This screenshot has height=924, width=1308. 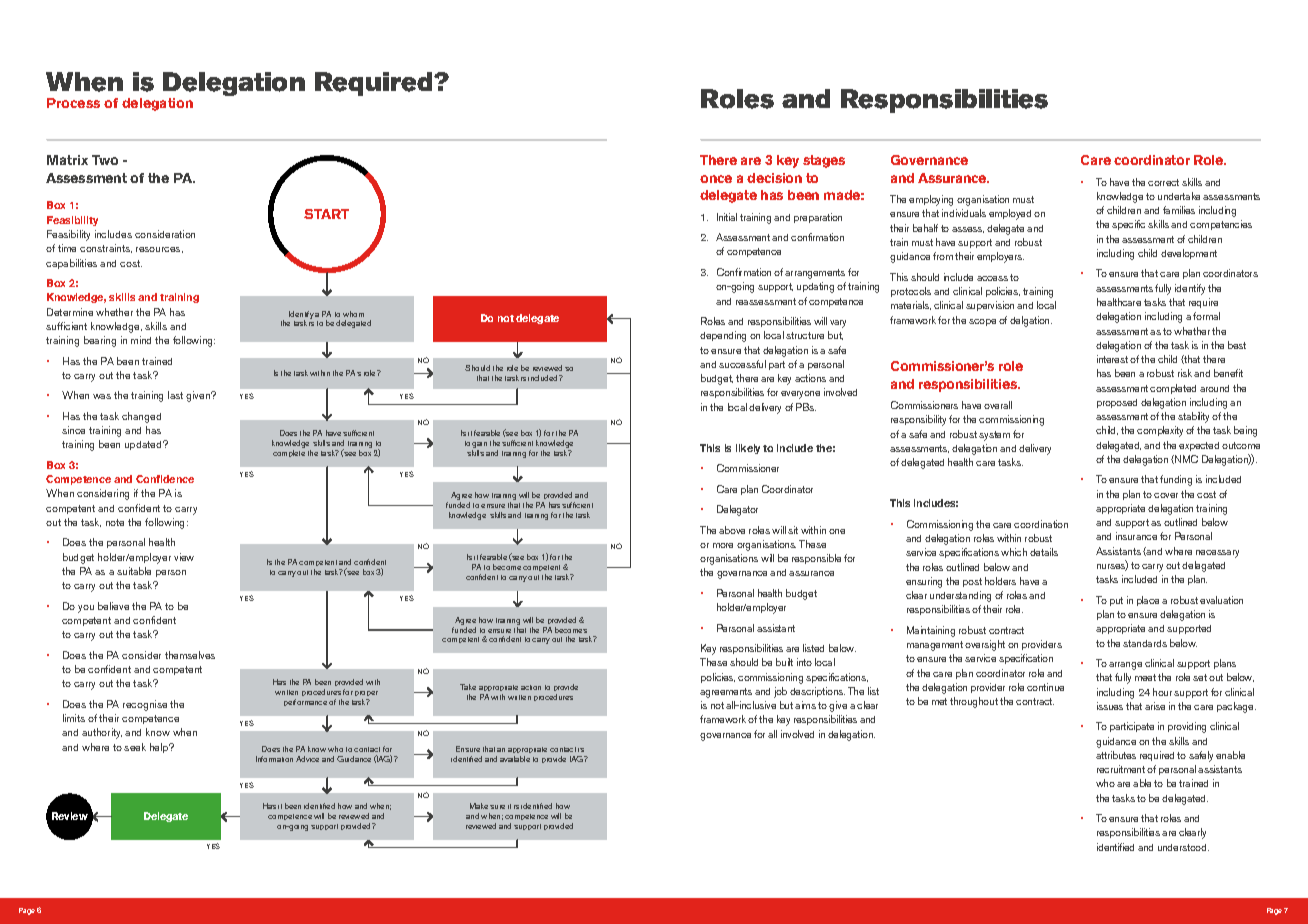 I want to click on development, so click(x=1189, y=254).
